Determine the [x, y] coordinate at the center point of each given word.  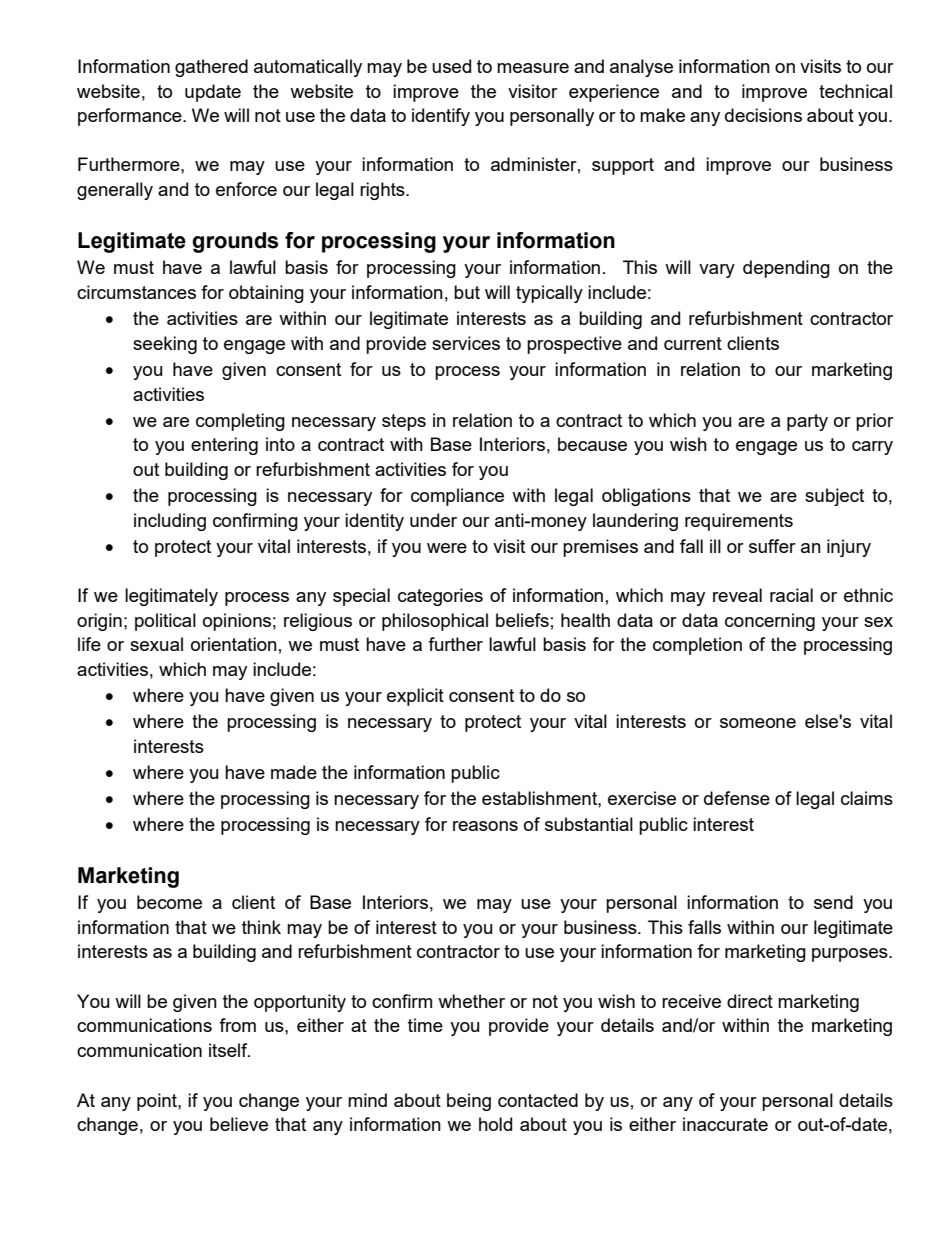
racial [791, 595]
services [466, 343]
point [158, 1102]
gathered [211, 68]
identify [441, 117]
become [169, 902]
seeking [165, 345]
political [165, 622]
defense [737, 798]
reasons [485, 826]
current [693, 343]
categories [440, 597]
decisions [763, 115]
